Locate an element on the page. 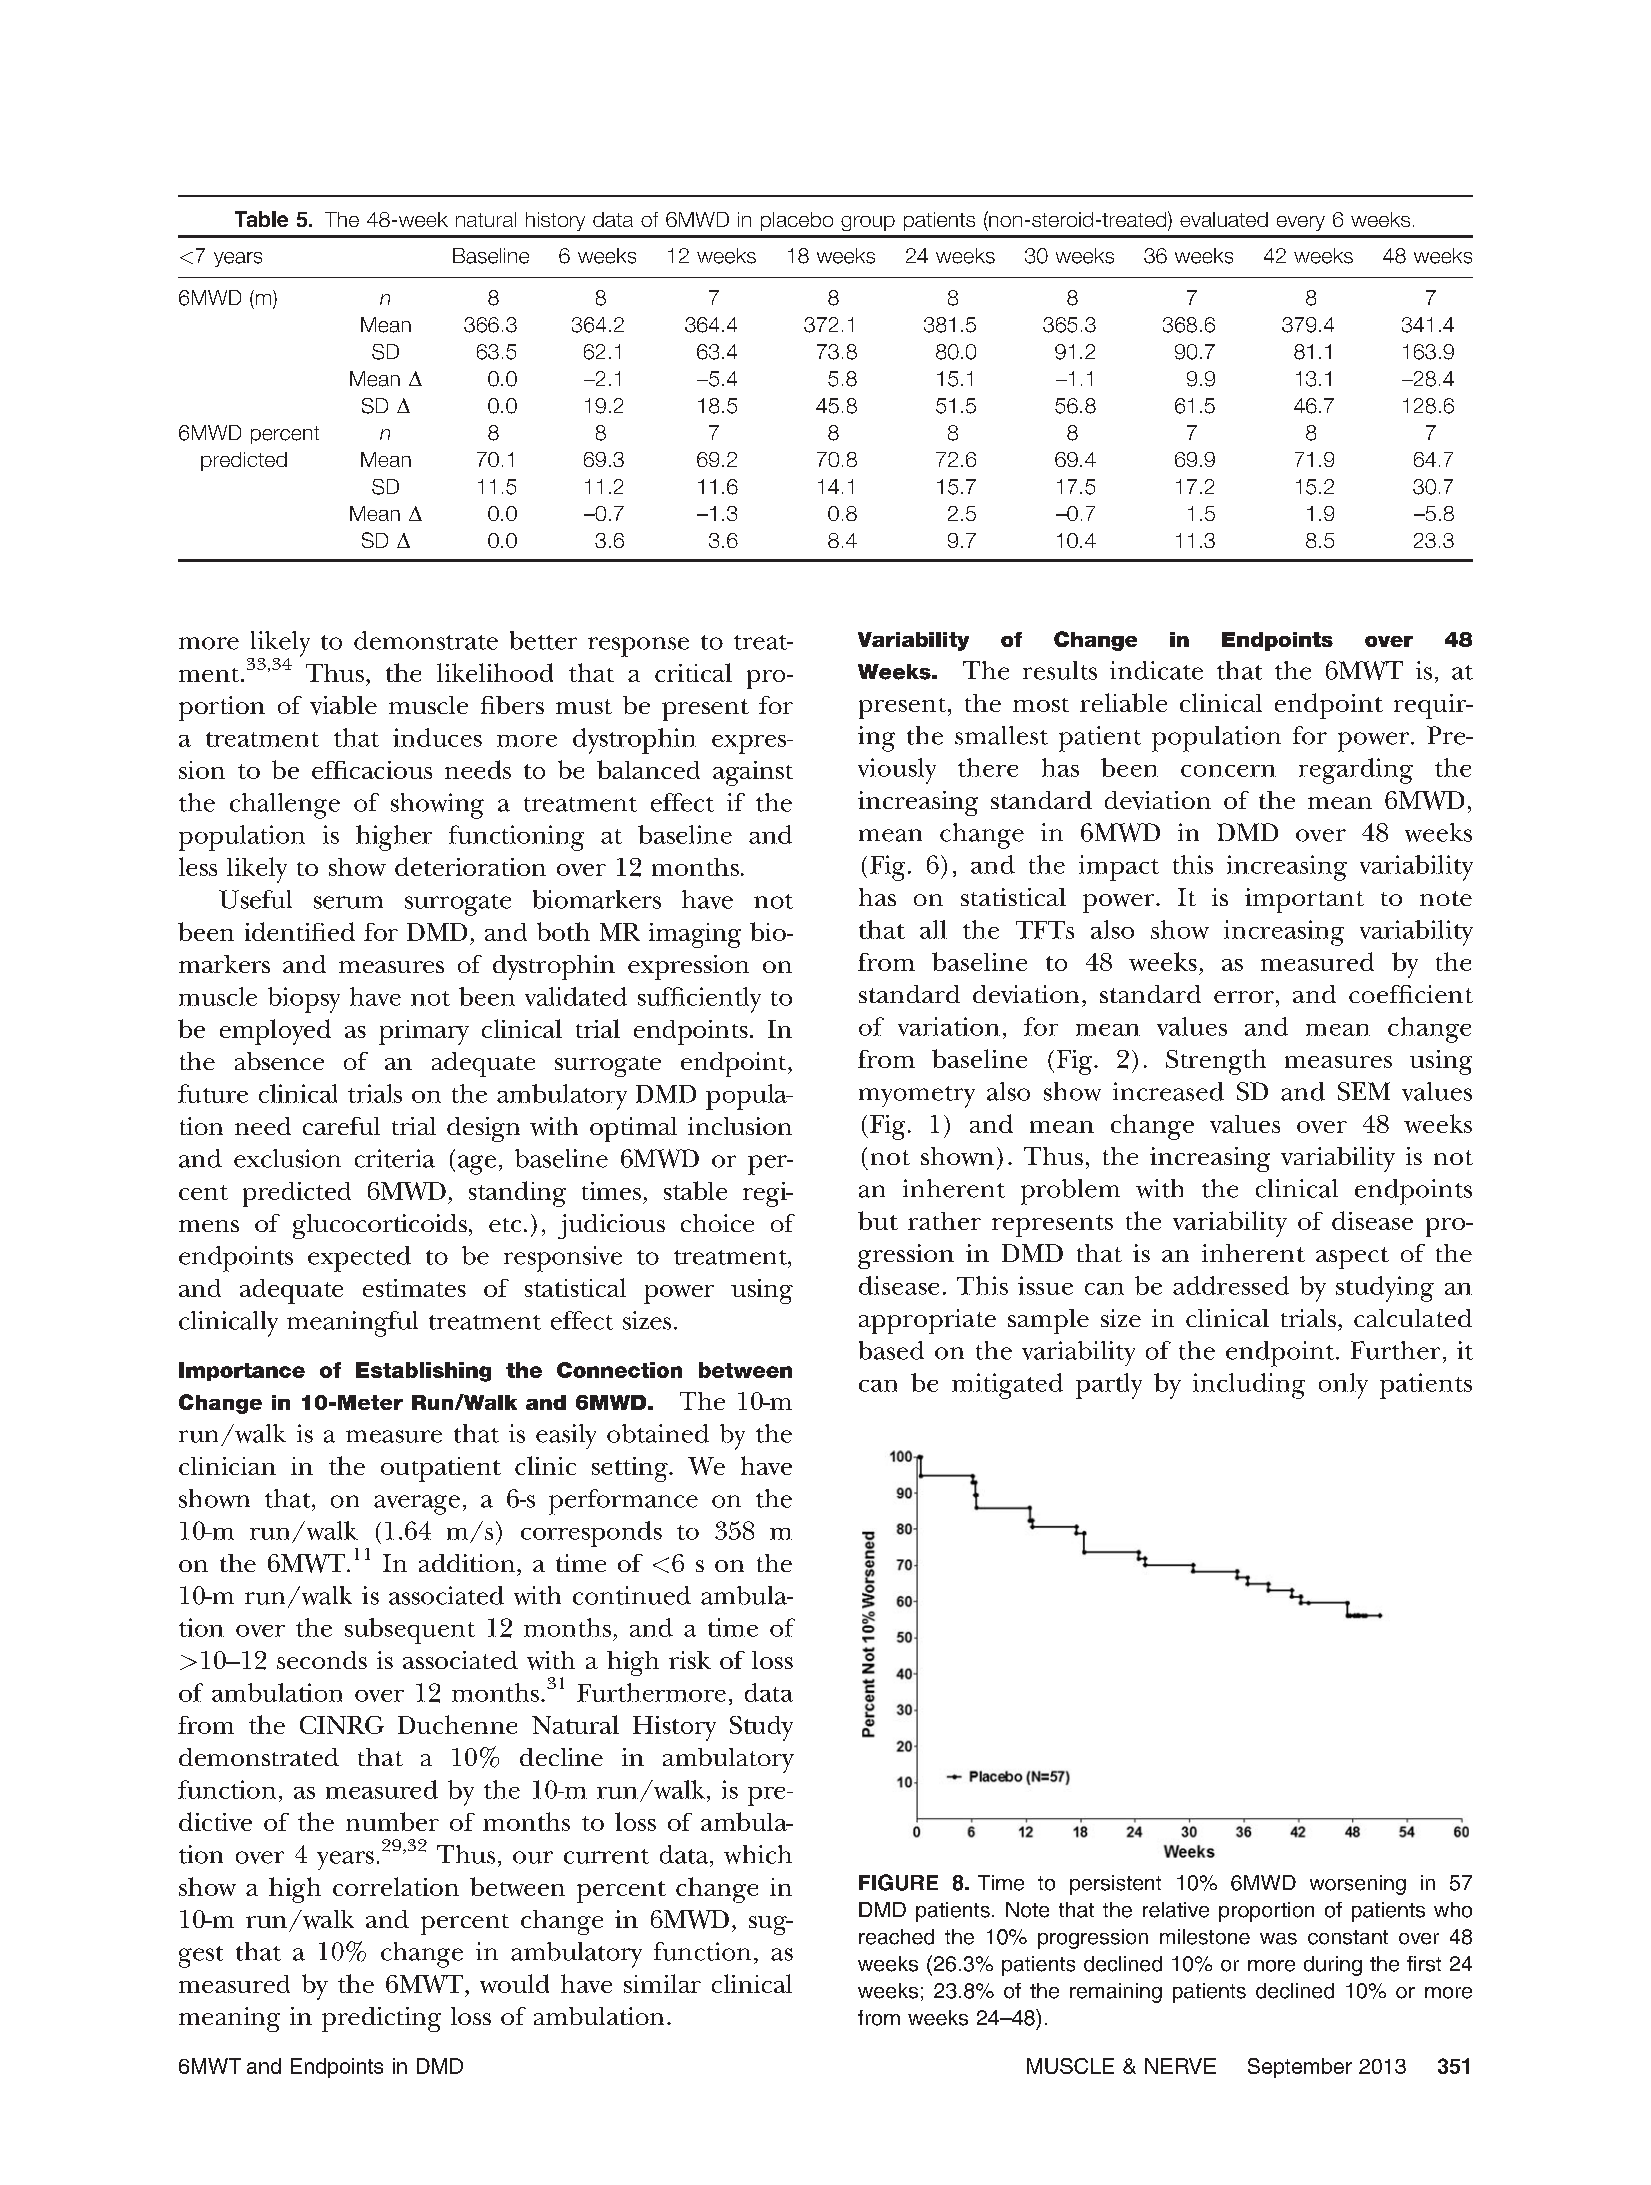 Image resolution: width=1651 pixels, height=2185 pixels. placebo is located at coordinates (797, 221).
